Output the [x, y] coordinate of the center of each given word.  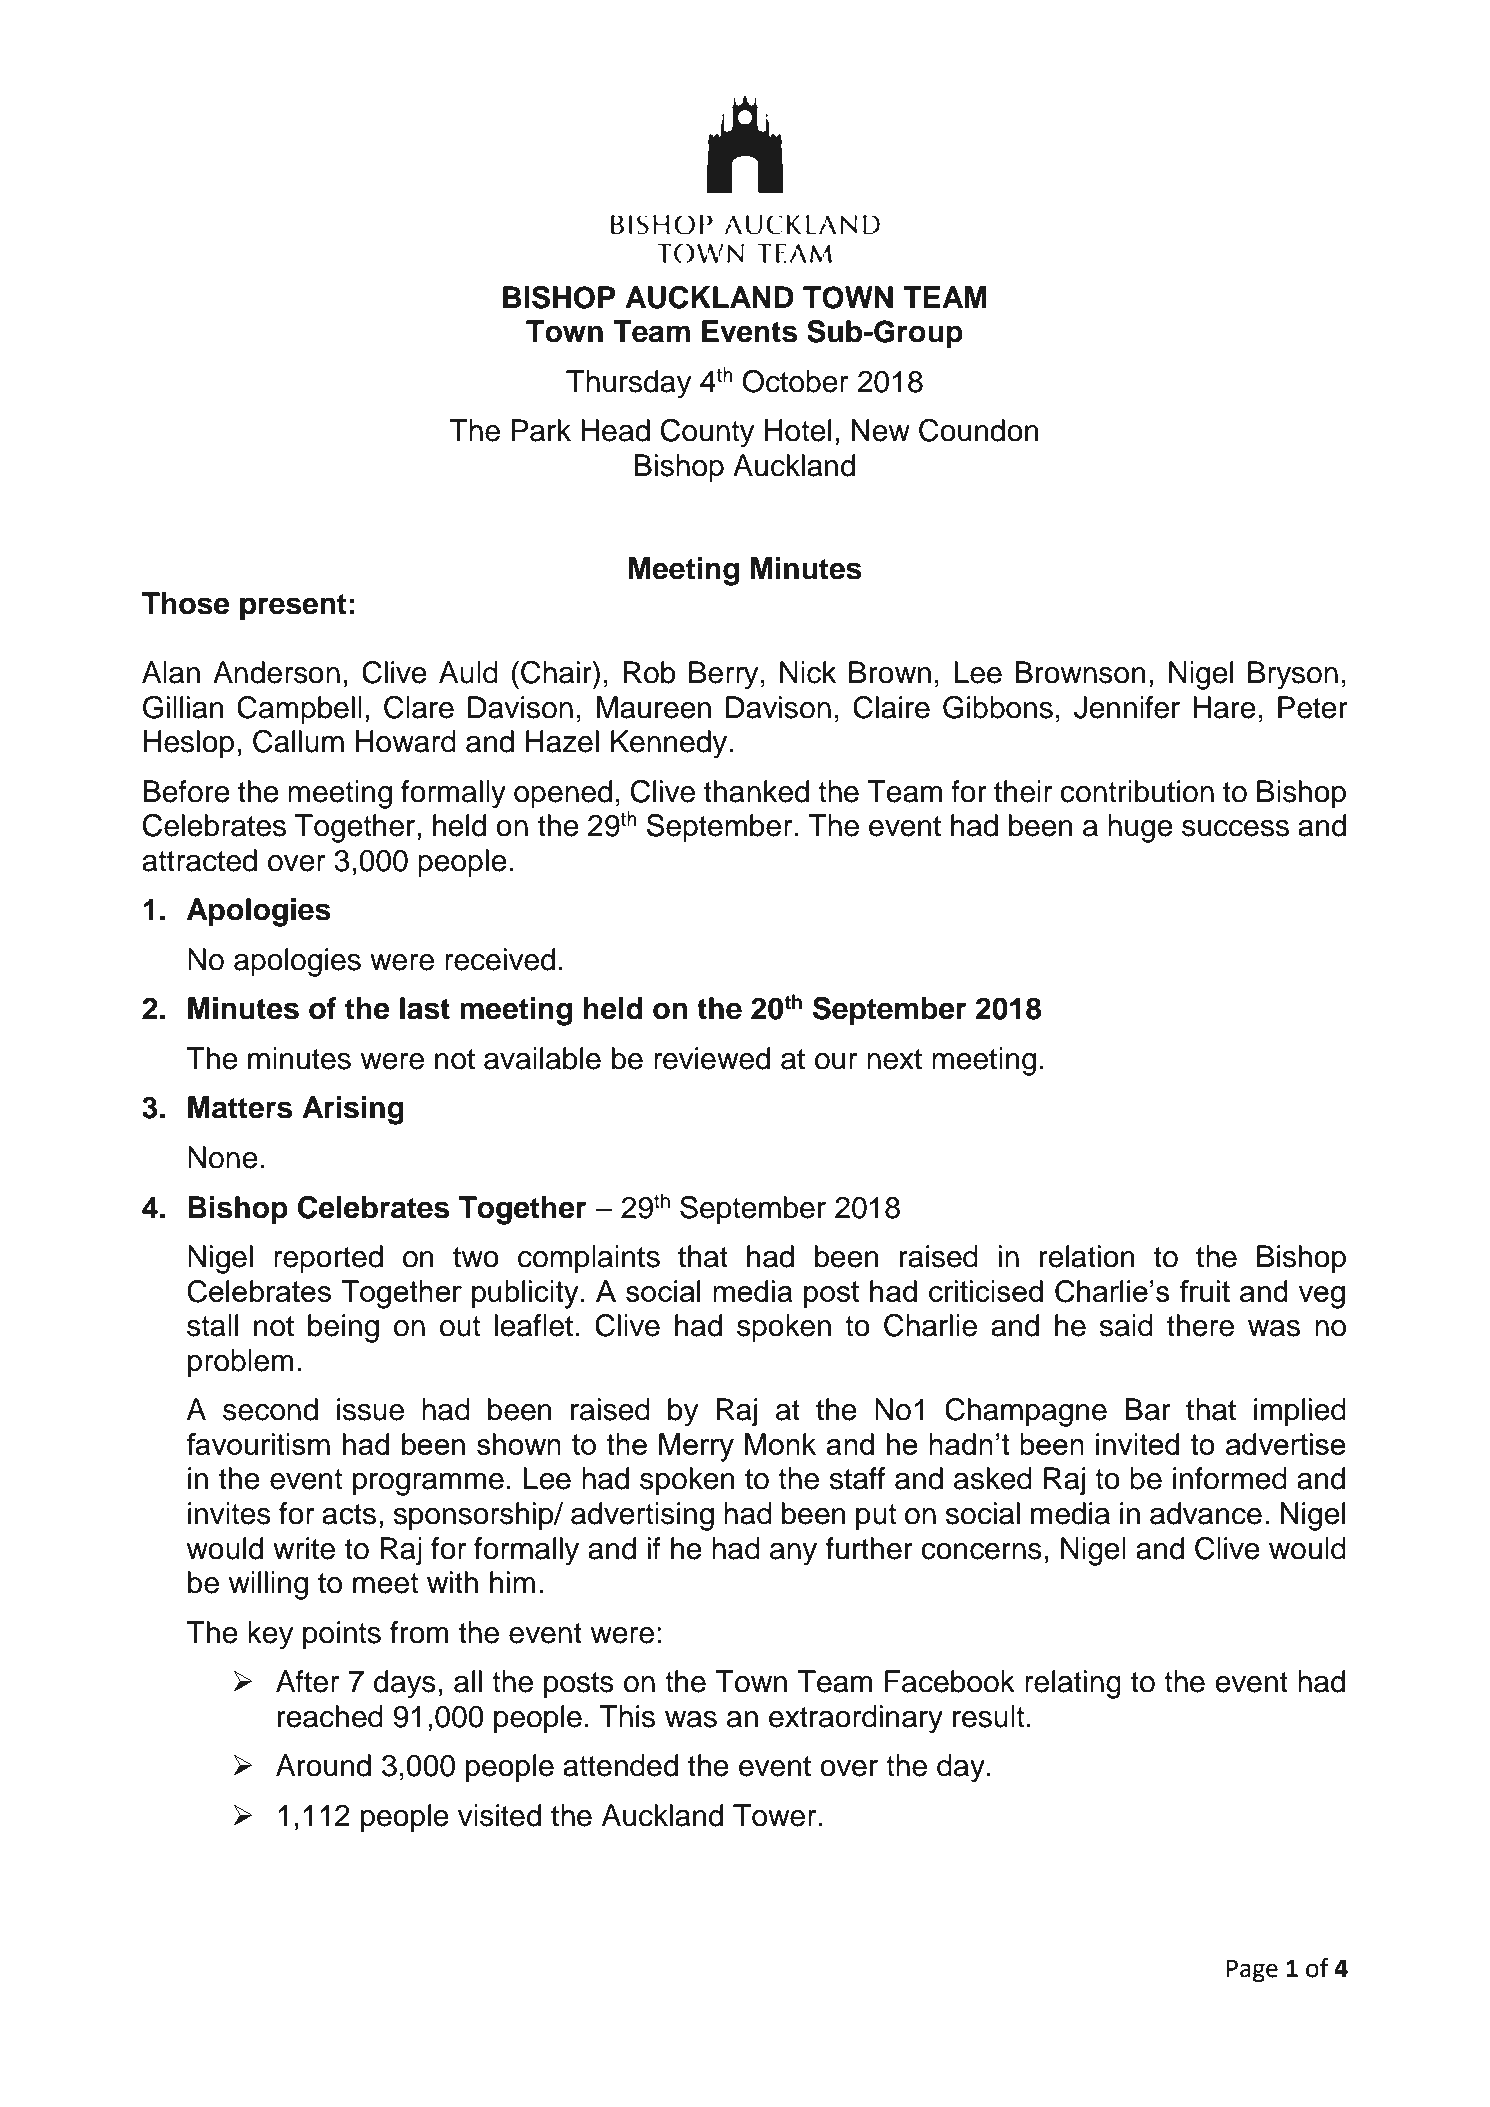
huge [1140, 828]
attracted [199, 860]
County [708, 433]
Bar [1148, 1409]
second [270, 1409]
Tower [774, 1815]
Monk [780, 1444]
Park [541, 430]
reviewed [712, 1058]
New [881, 430]
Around [323, 1765]
